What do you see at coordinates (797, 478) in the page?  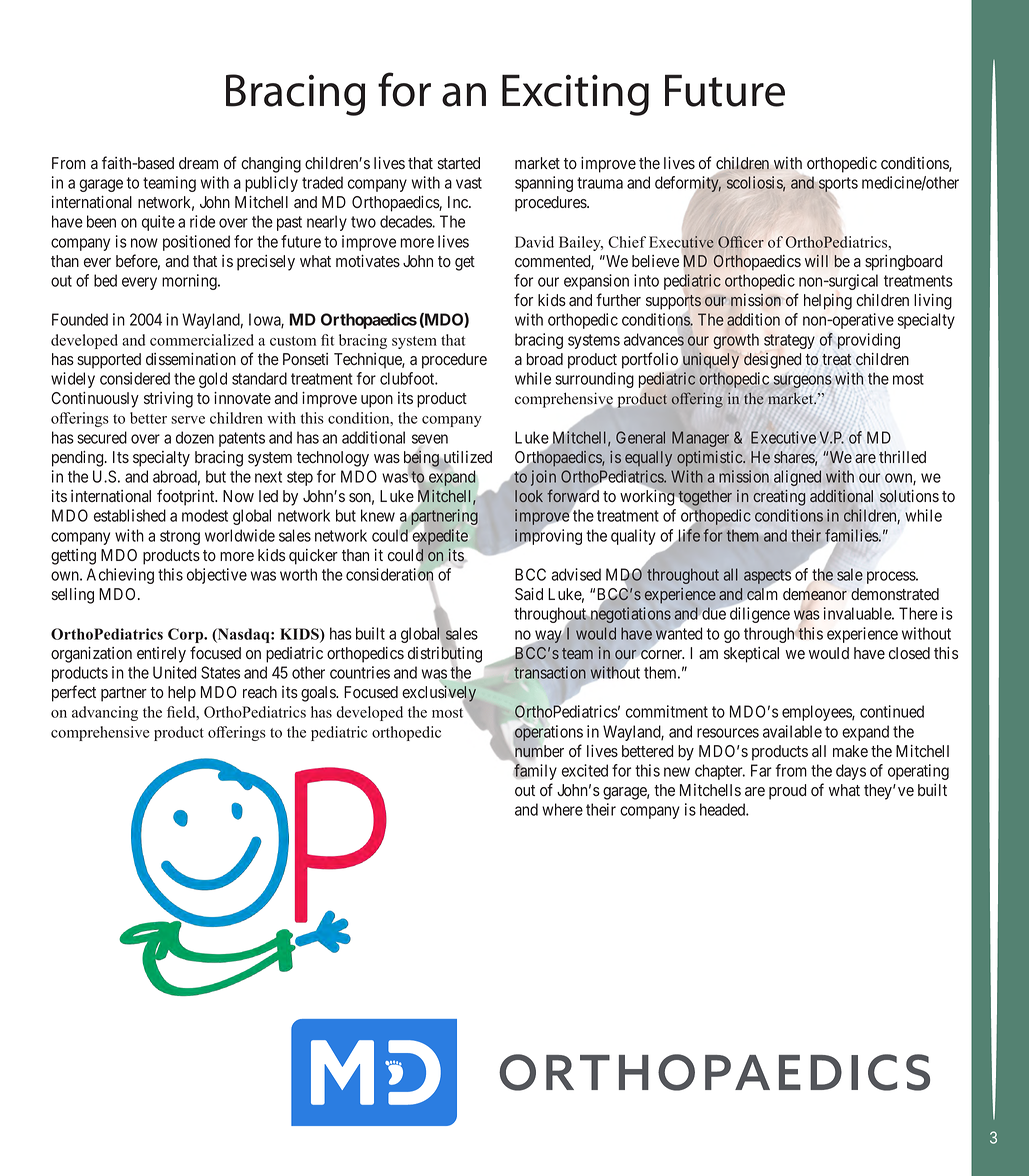 I see `aligned` at bounding box center [797, 478].
